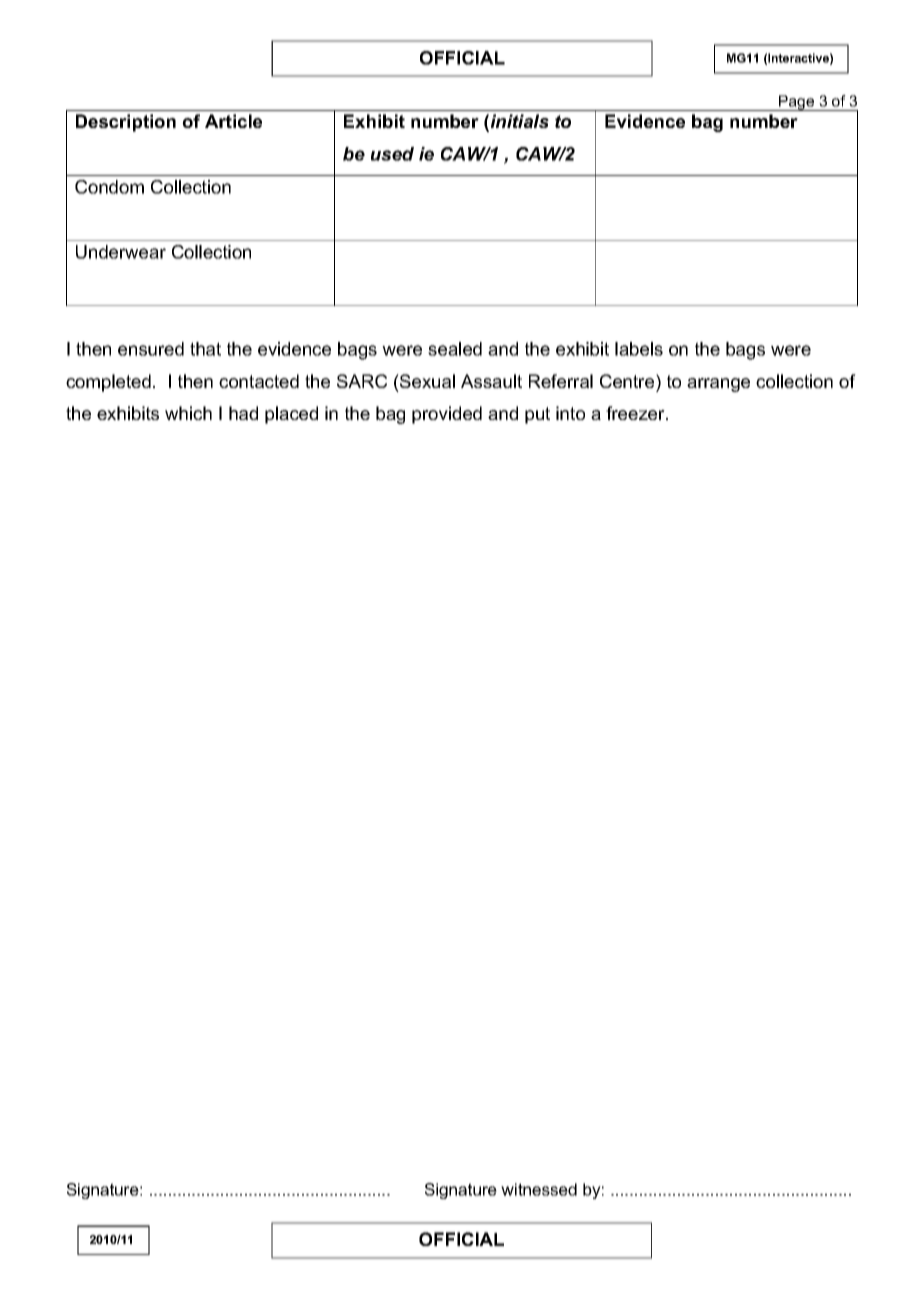 Image resolution: width=924 pixels, height=1308 pixels. What do you see at coordinates (491, 381) in the screenshot?
I see `Assault` at bounding box center [491, 381].
